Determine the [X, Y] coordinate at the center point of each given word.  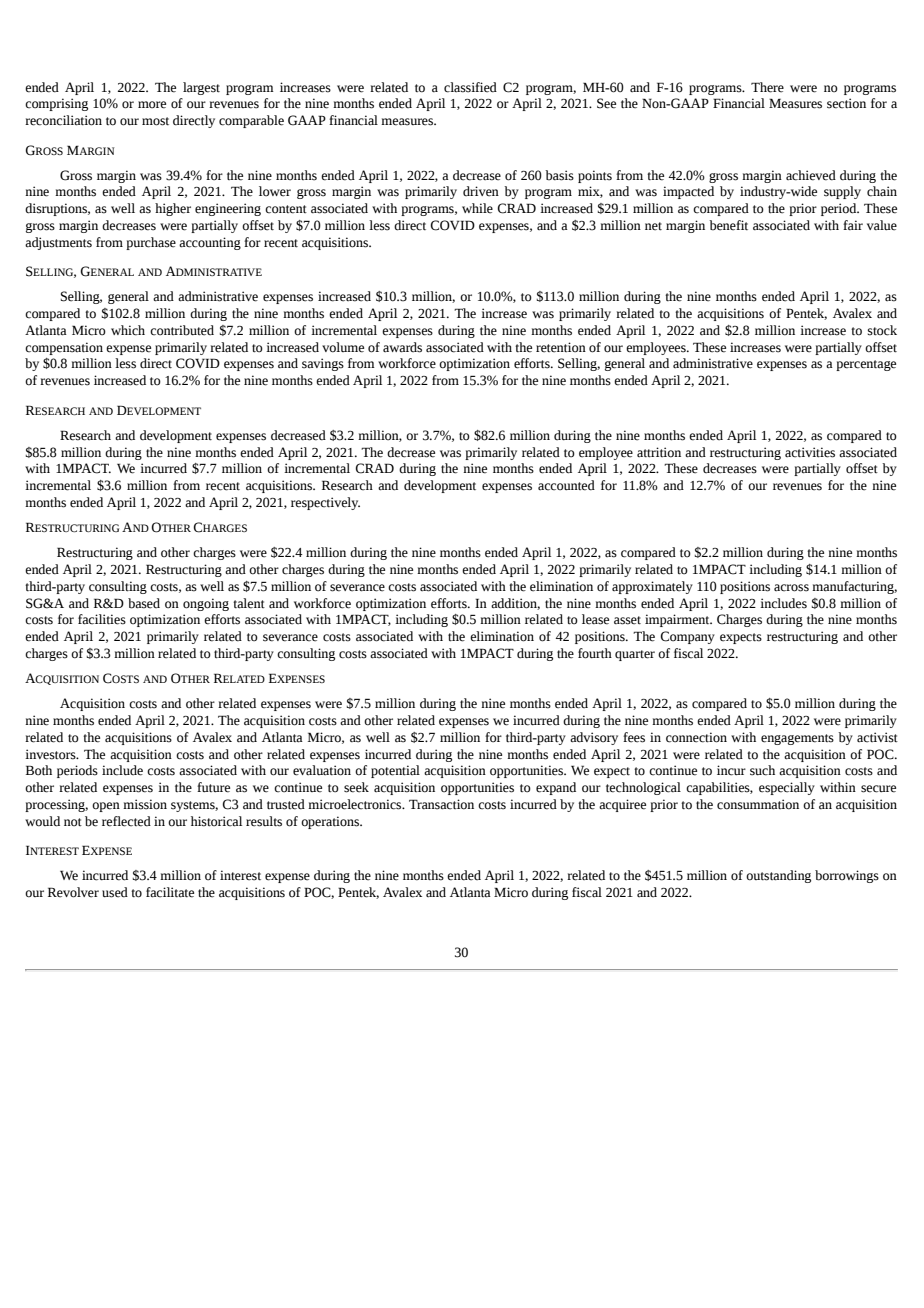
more [152, 105]
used [115, 892]
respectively [325, 503]
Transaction [441, 804]
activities [810, 452]
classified [470, 87]
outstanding [778, 876]
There [767, 87]
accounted [566, 485]
